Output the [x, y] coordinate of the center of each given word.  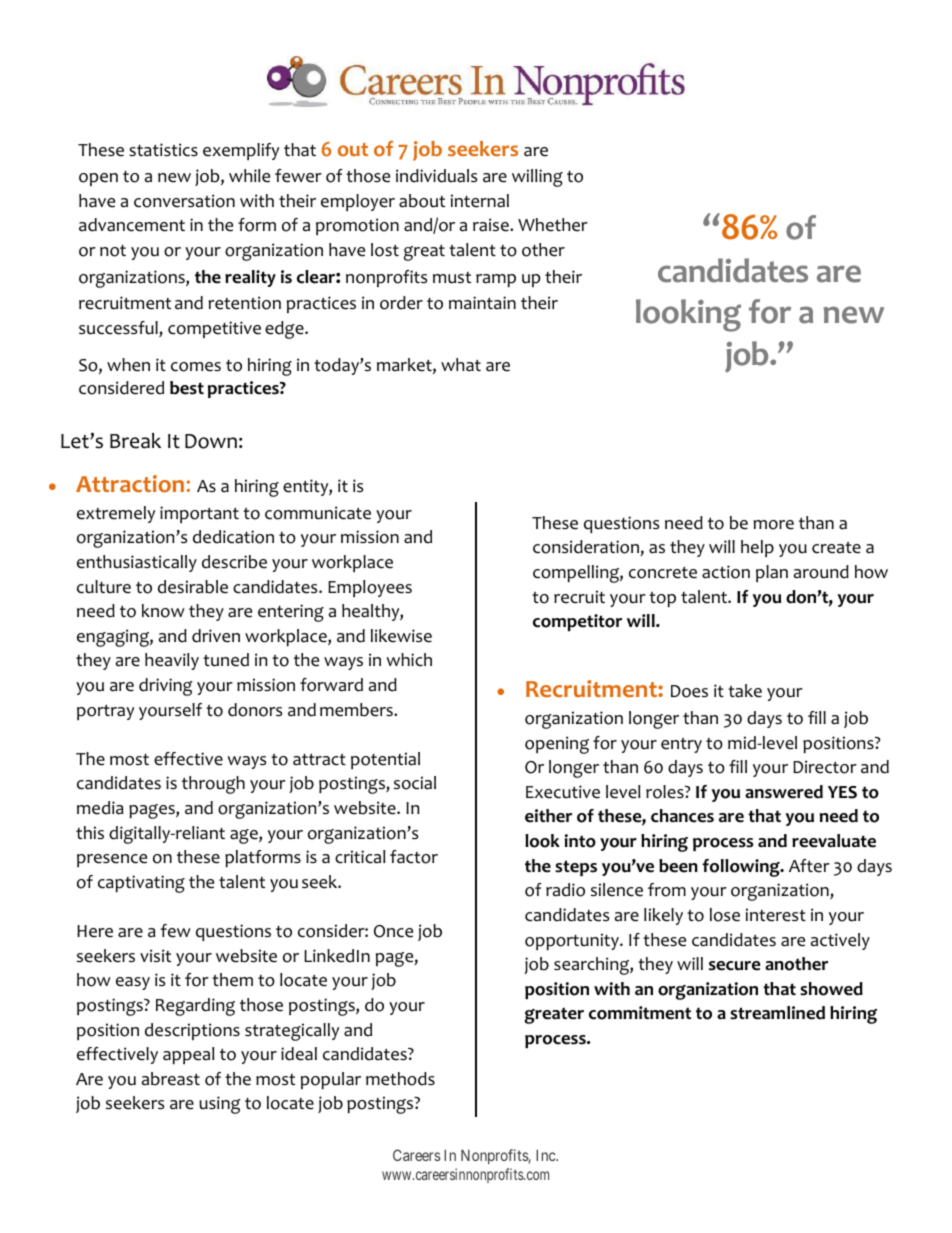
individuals [436, 176]
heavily [172, 661]
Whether [553, 225]
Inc [546, 1155]
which [409, 660]
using [220, 1105]
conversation [184, 201]
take [745, 691]
